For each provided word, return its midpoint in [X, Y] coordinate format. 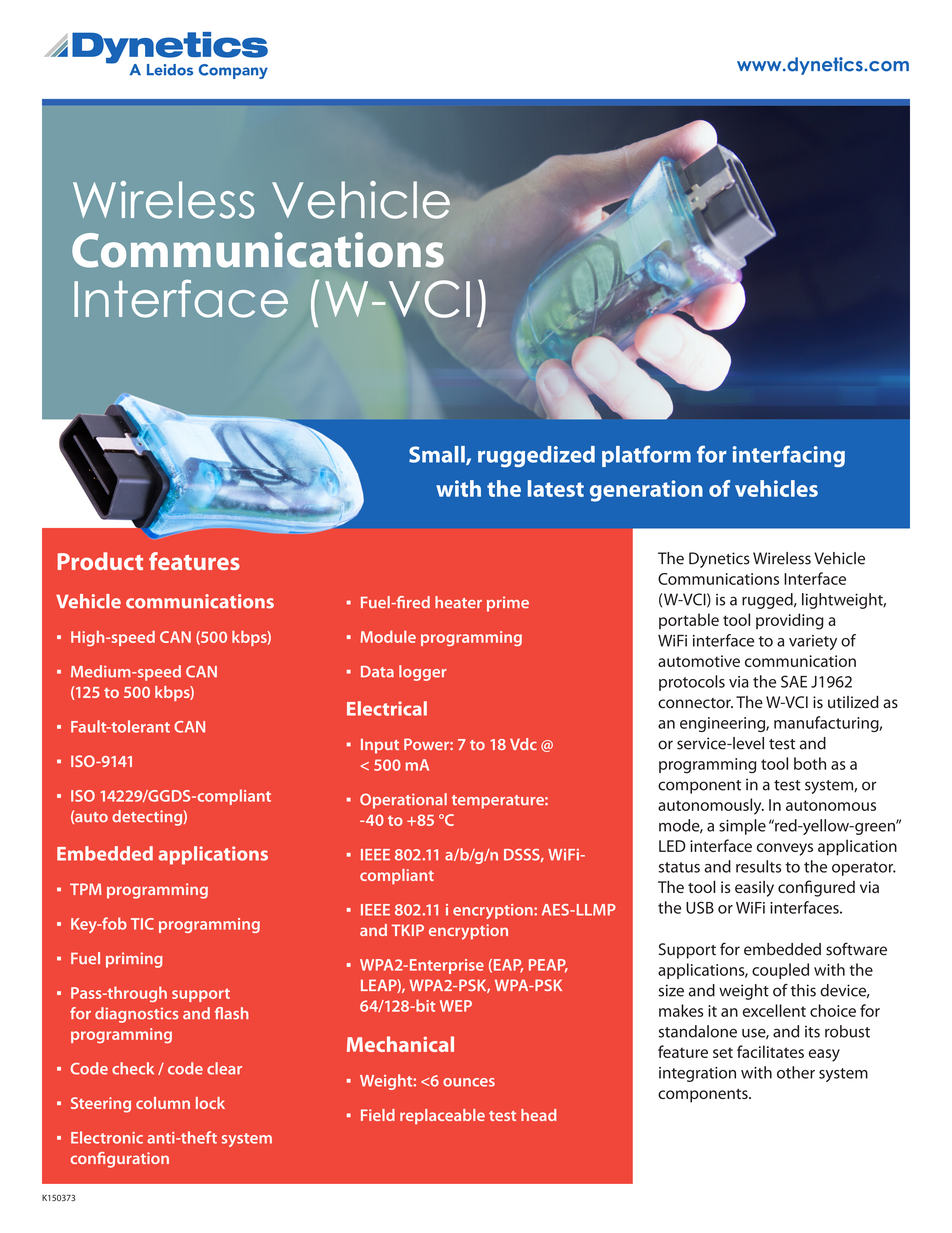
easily [754, 889]
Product [100, 561]
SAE [794, 681]
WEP [456, 1006]
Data [377, 672]
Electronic [107, 1137]
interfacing [789, 456]
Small [438, 455]
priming [134, 960]
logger [423, 673]
